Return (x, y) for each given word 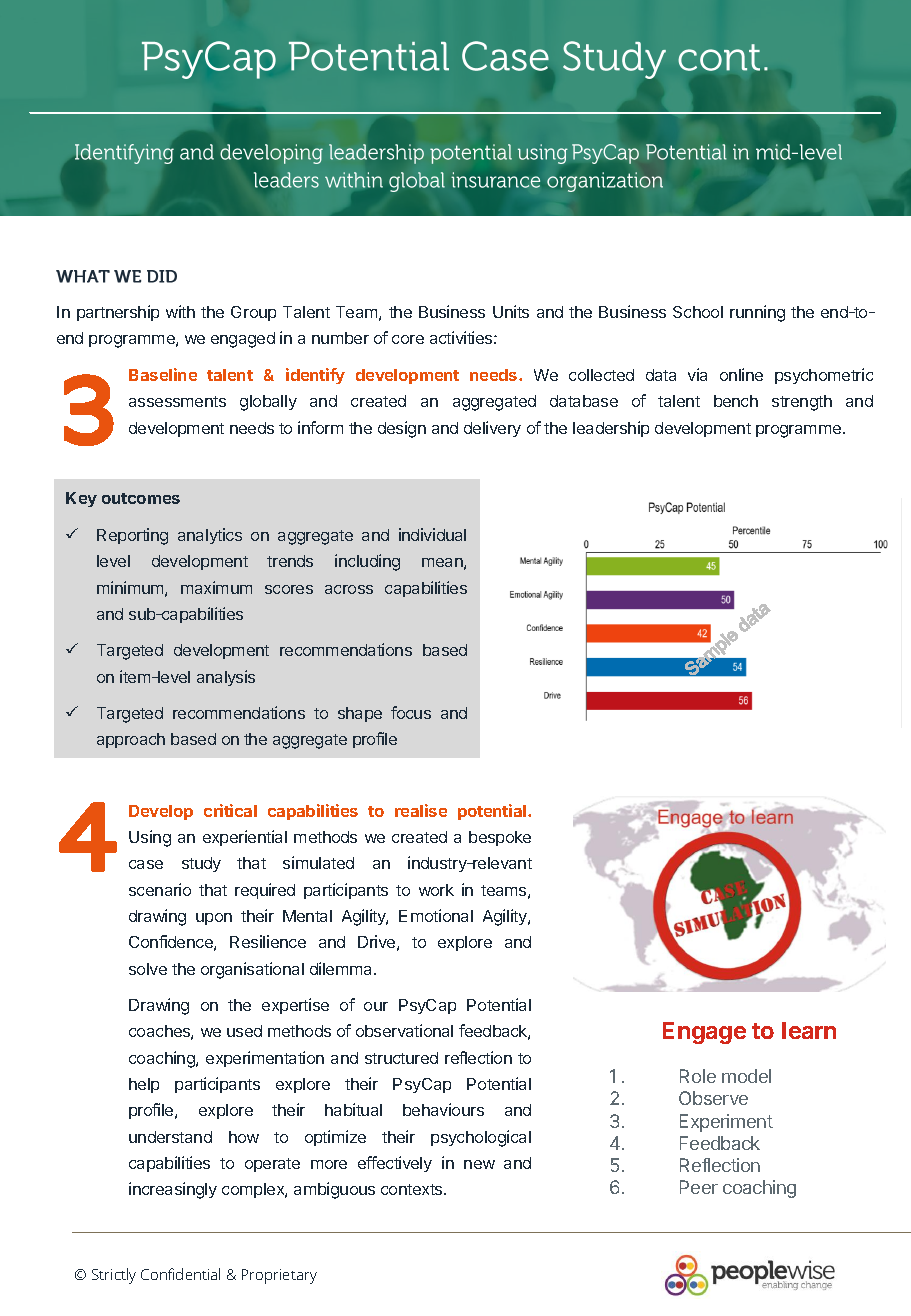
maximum (216, 587)
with (180, 311)
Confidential (180, 1274)
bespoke (500, 838)
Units (511, 311)
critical (230, 810)
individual (432, 534)
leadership (611, 429)
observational (404, 1030)
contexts (413, 1189)
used (244, 1031)
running (757, 313)
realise (421, 810)
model (746, 1076)
